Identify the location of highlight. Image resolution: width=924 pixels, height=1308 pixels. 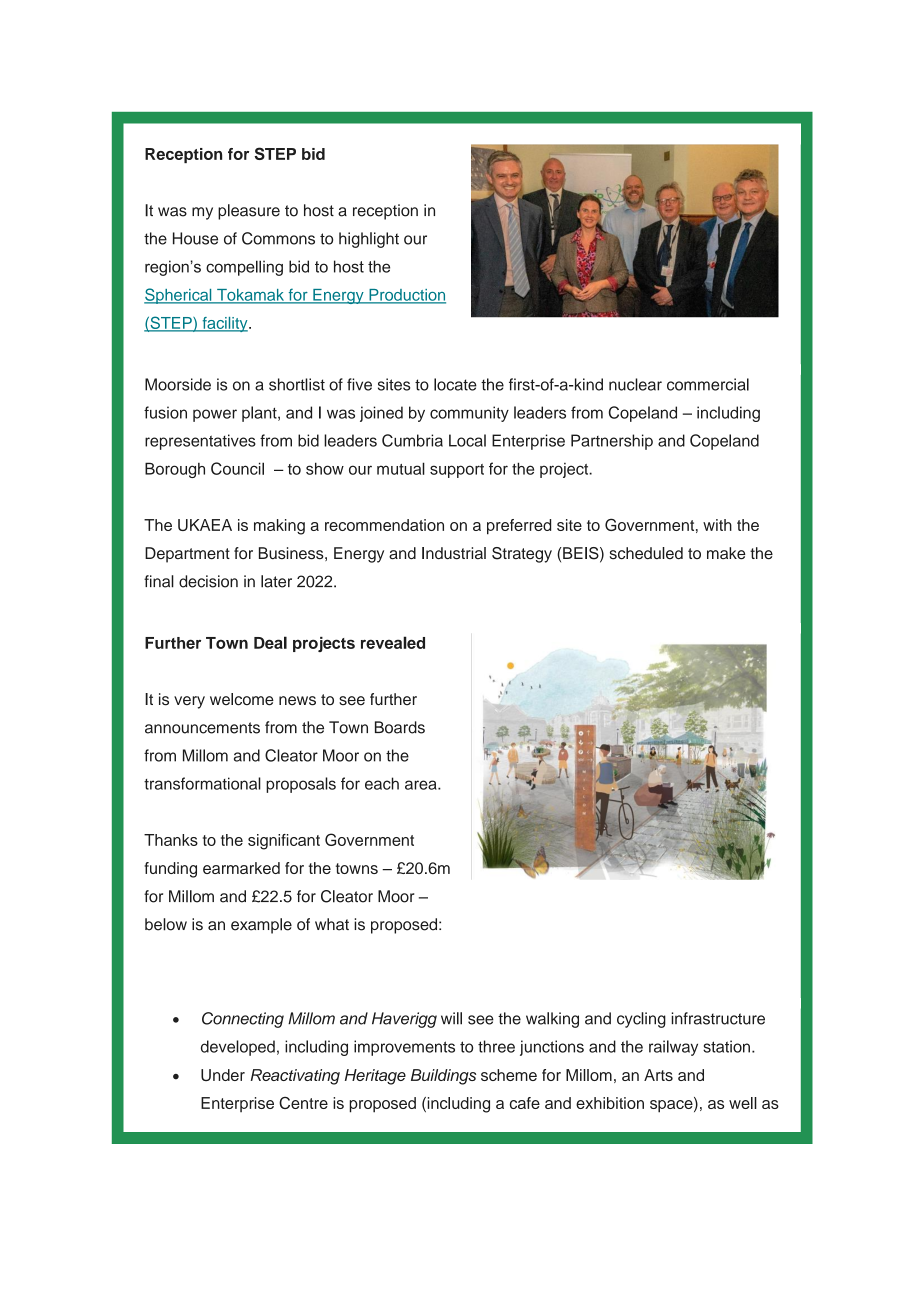
(369, 240).
